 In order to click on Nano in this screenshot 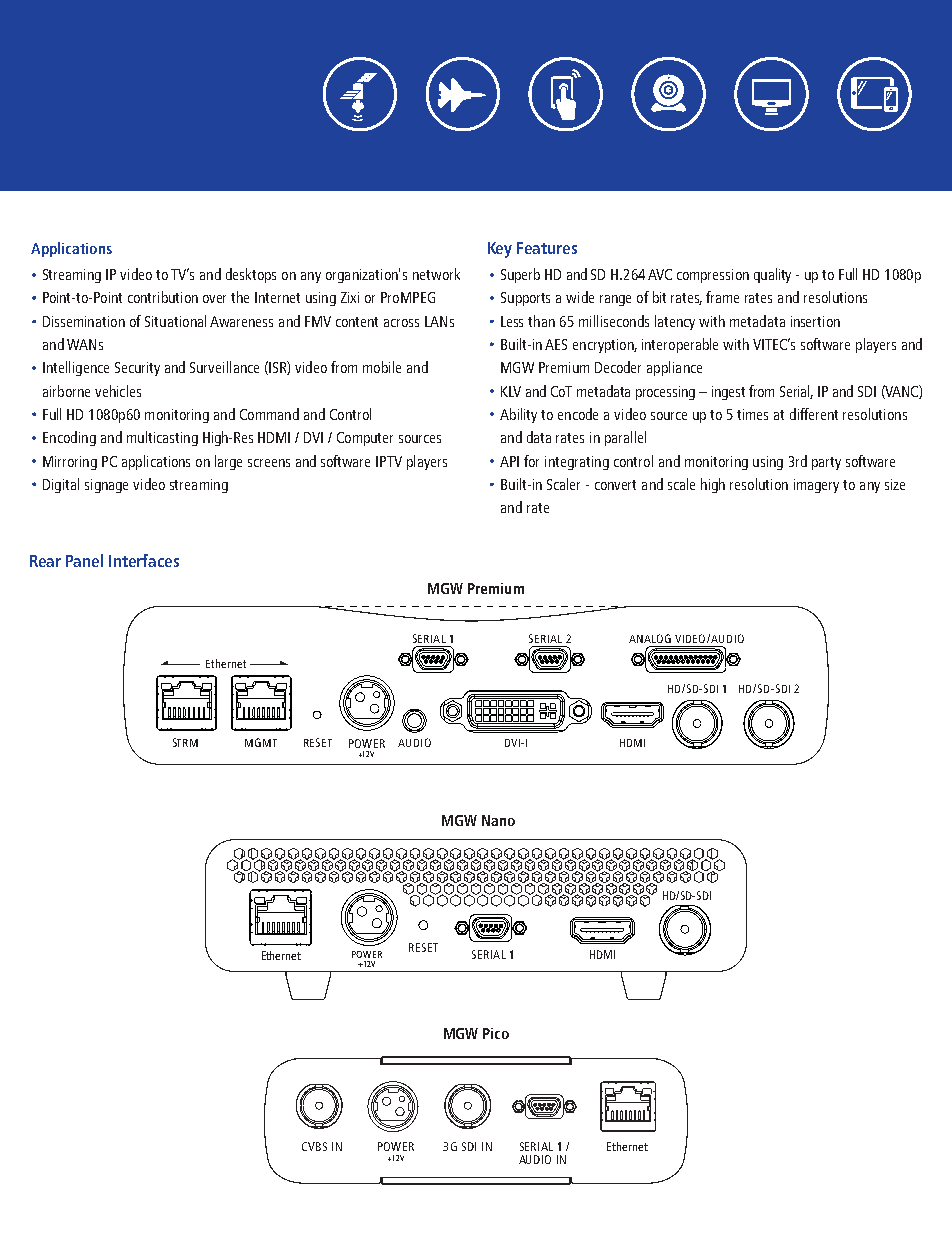, I will do `click(498, 820)`.
